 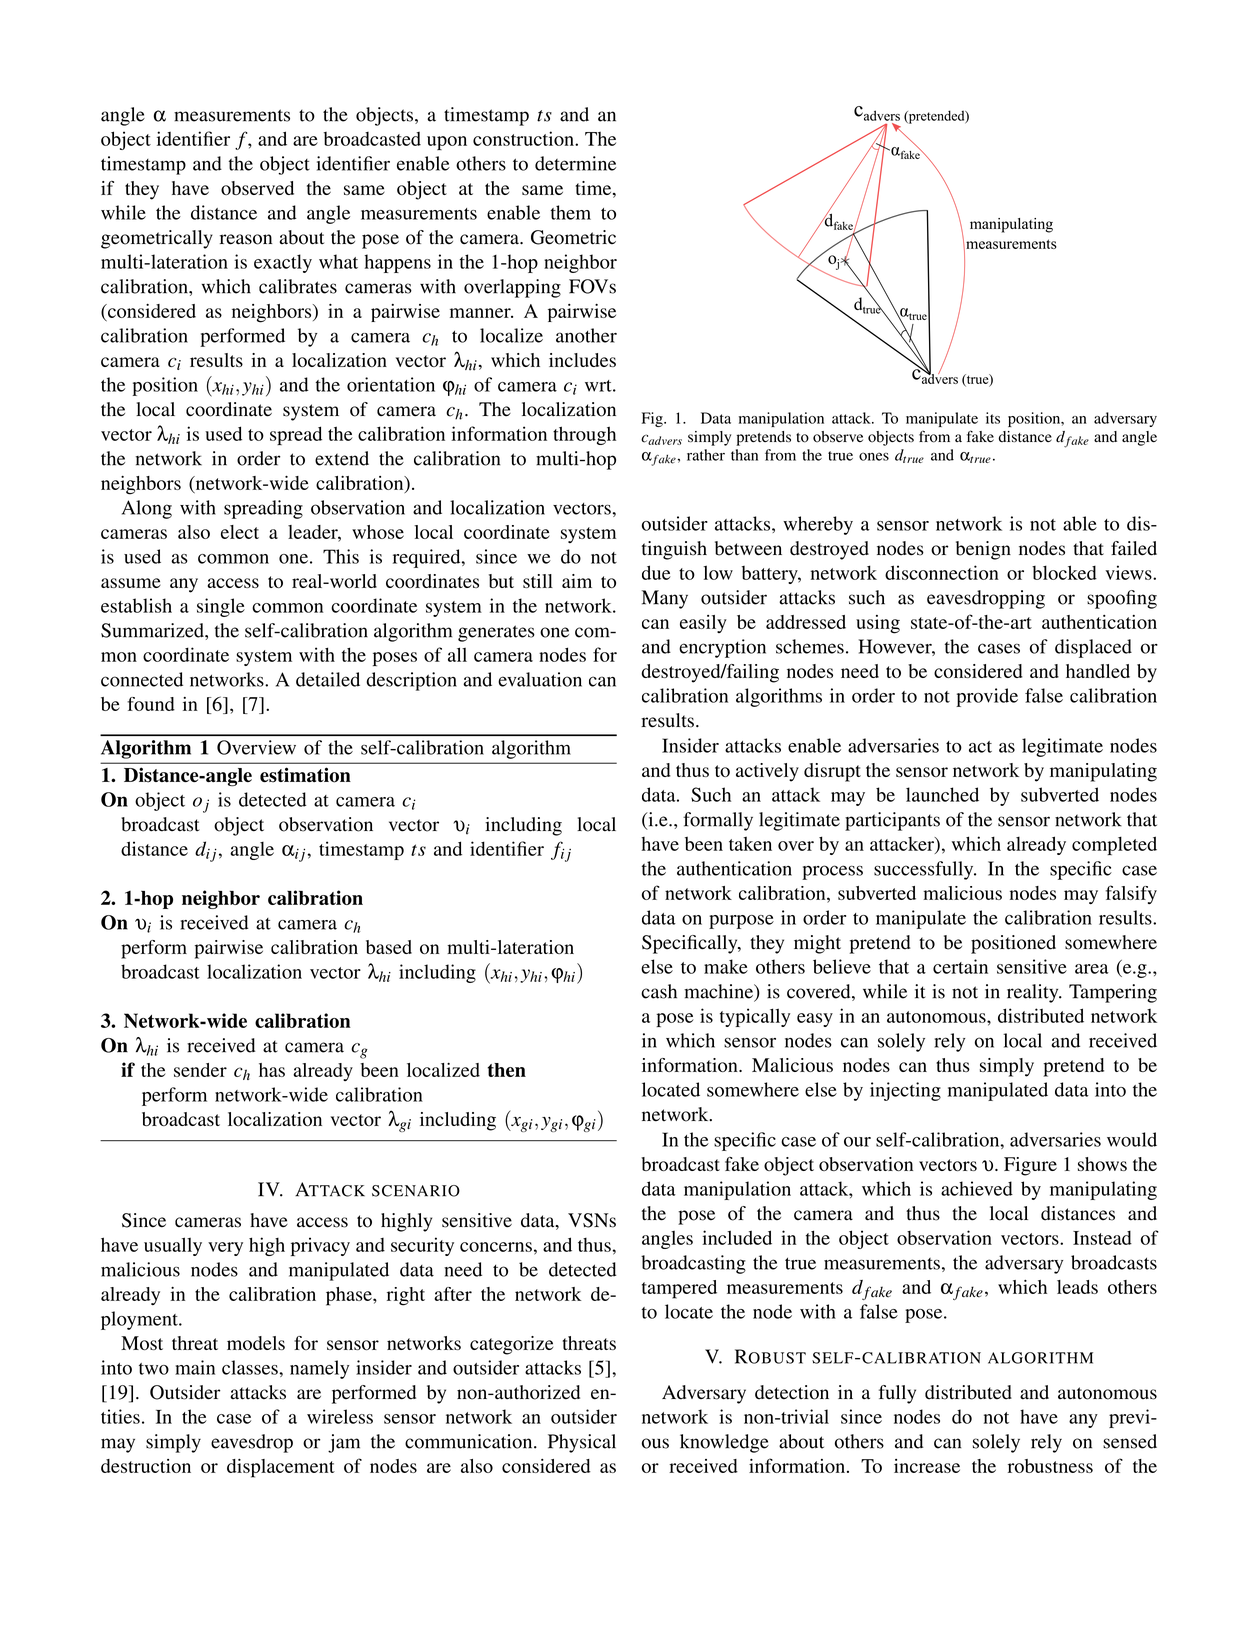 What do you see at coordinates (281, 1468) in the screenshot?
I see `displacement` at bounding box center [281, 1468].
